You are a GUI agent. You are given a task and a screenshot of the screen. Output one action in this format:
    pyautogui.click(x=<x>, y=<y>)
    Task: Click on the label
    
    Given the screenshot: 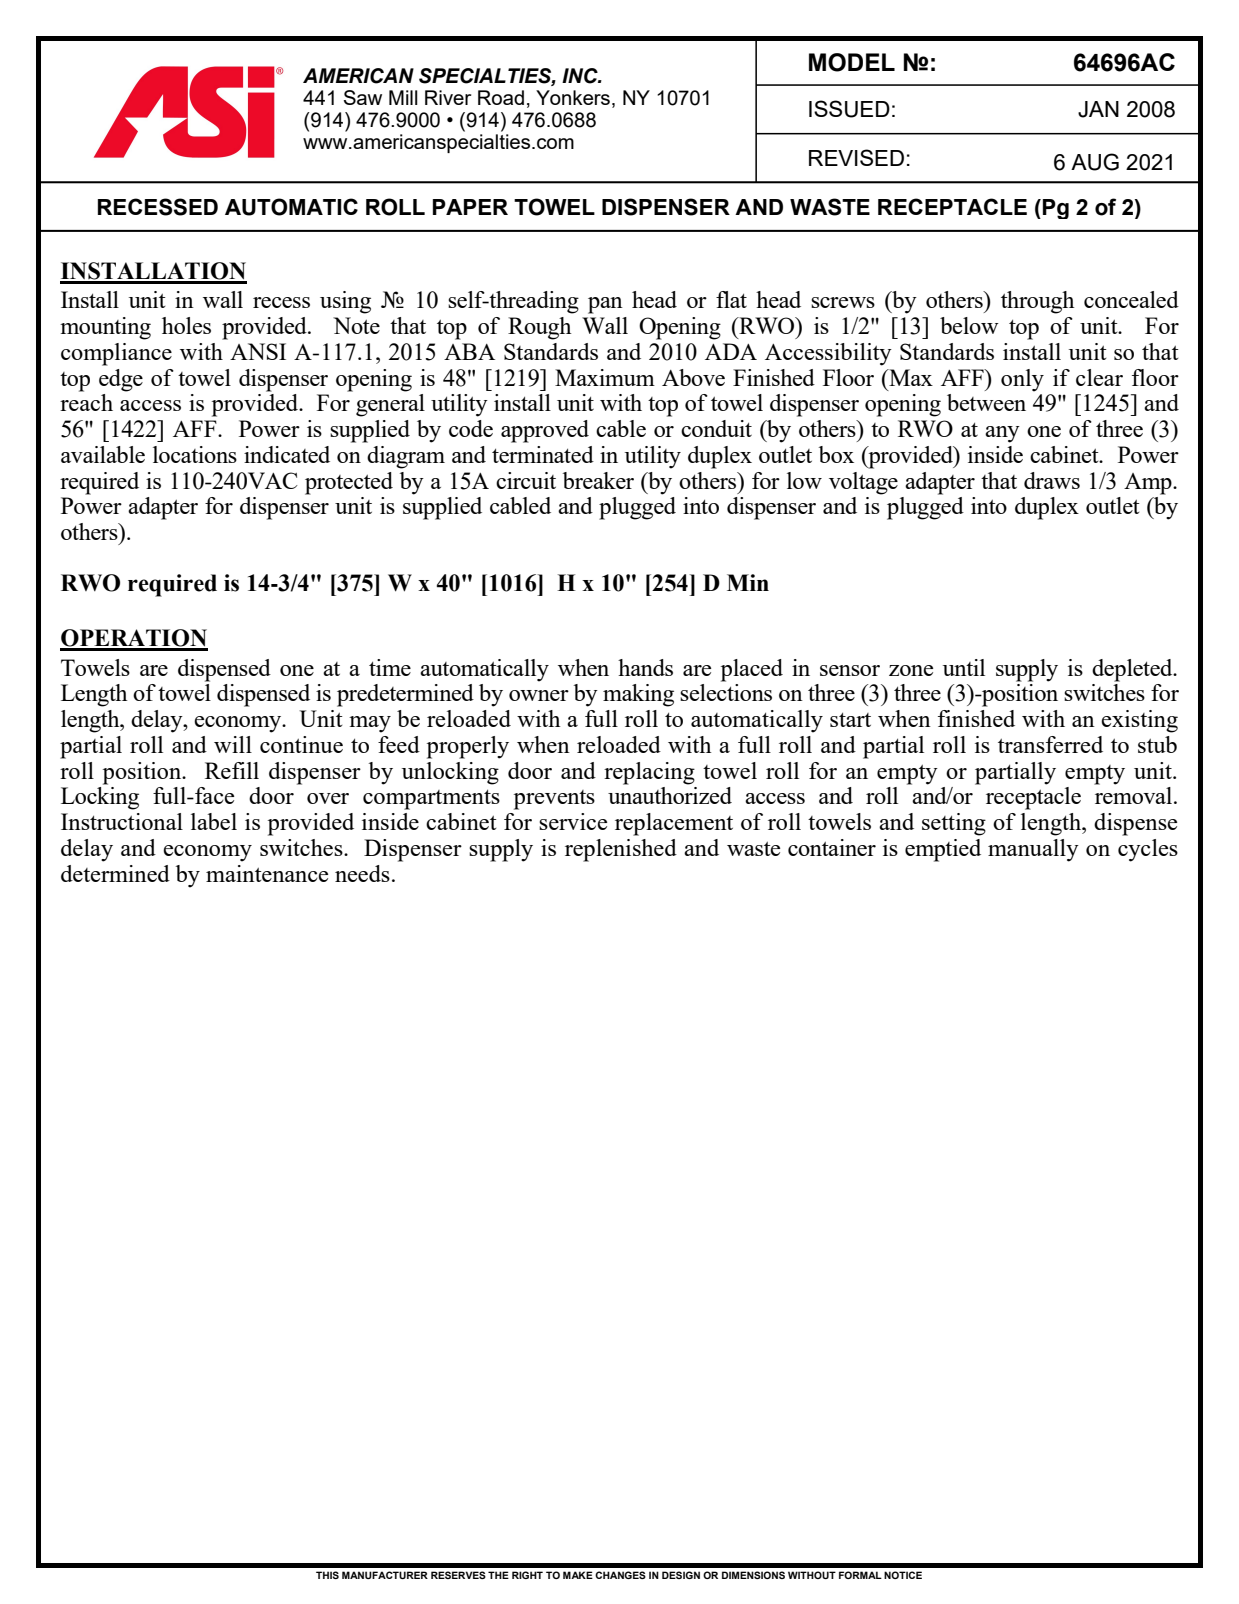 What is the action you would take?
    pyautogui.click(x=214, y=821)
